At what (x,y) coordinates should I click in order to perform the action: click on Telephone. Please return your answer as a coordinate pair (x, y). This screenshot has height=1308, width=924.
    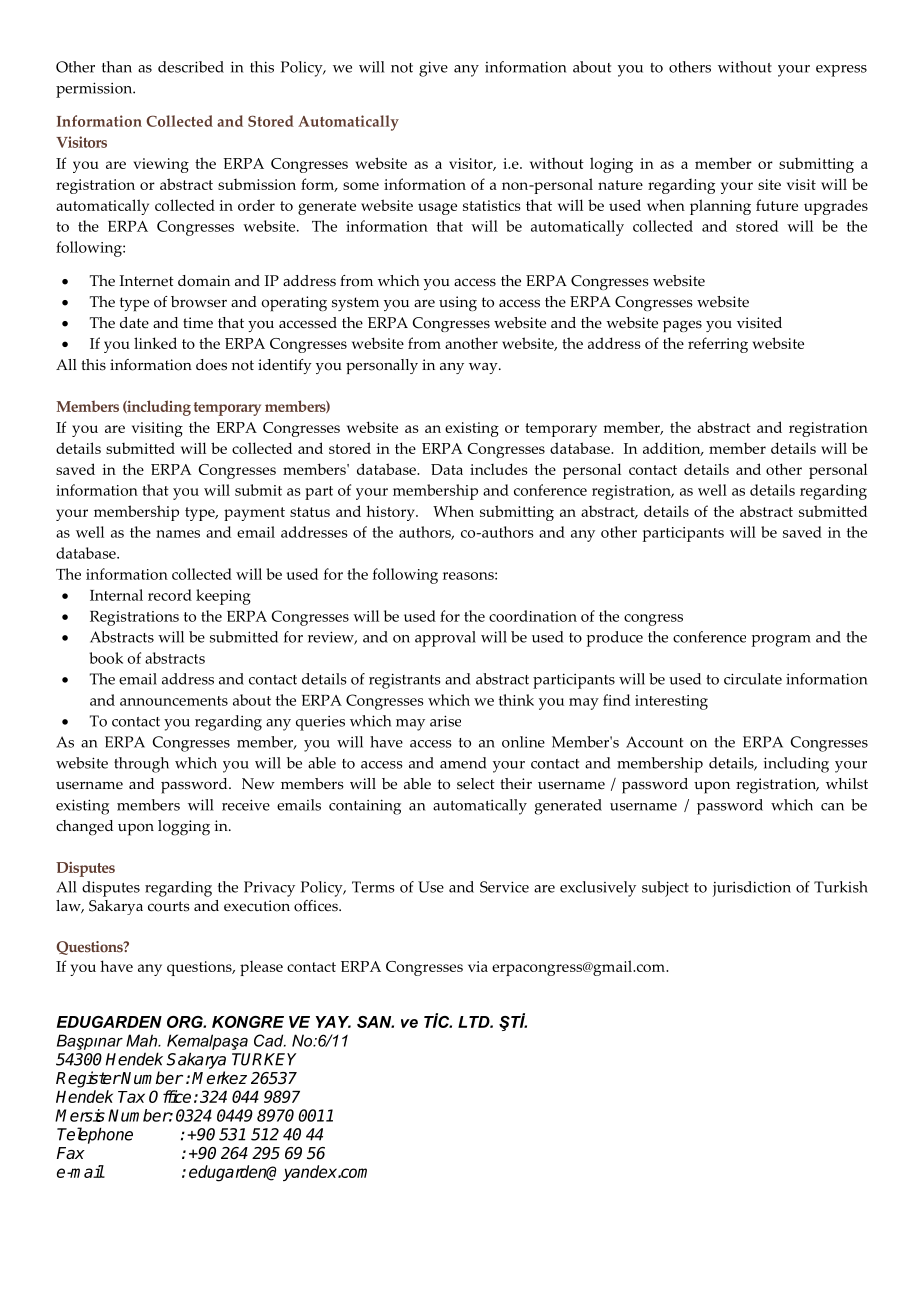
    Looking at the image, I should click on (95, 1135).
